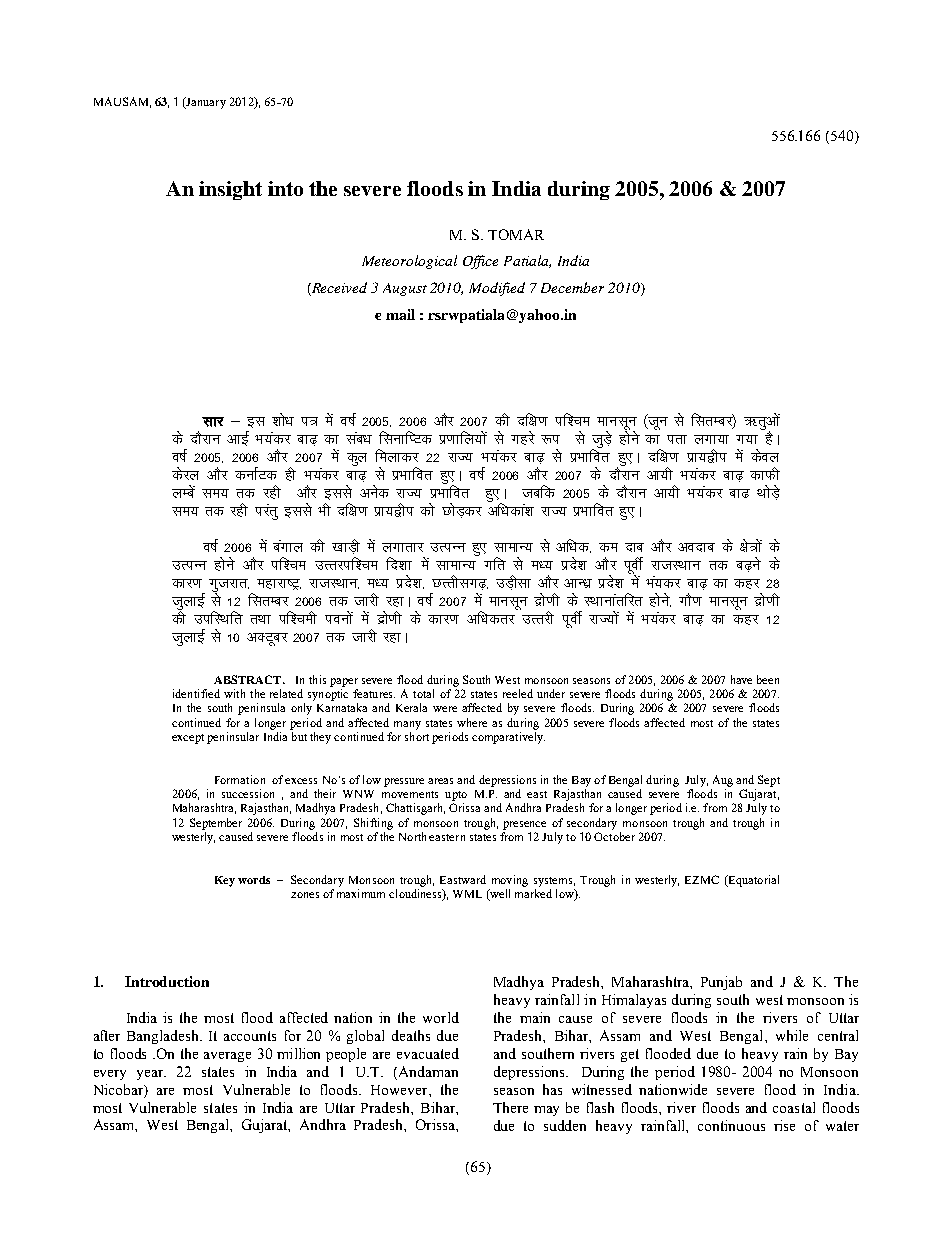 This screenshot has height=1233, width=952. What do you see at coordinates (516, 234) in the screenshot?
I see `TOMAR` at bounding box center [516, 234].
